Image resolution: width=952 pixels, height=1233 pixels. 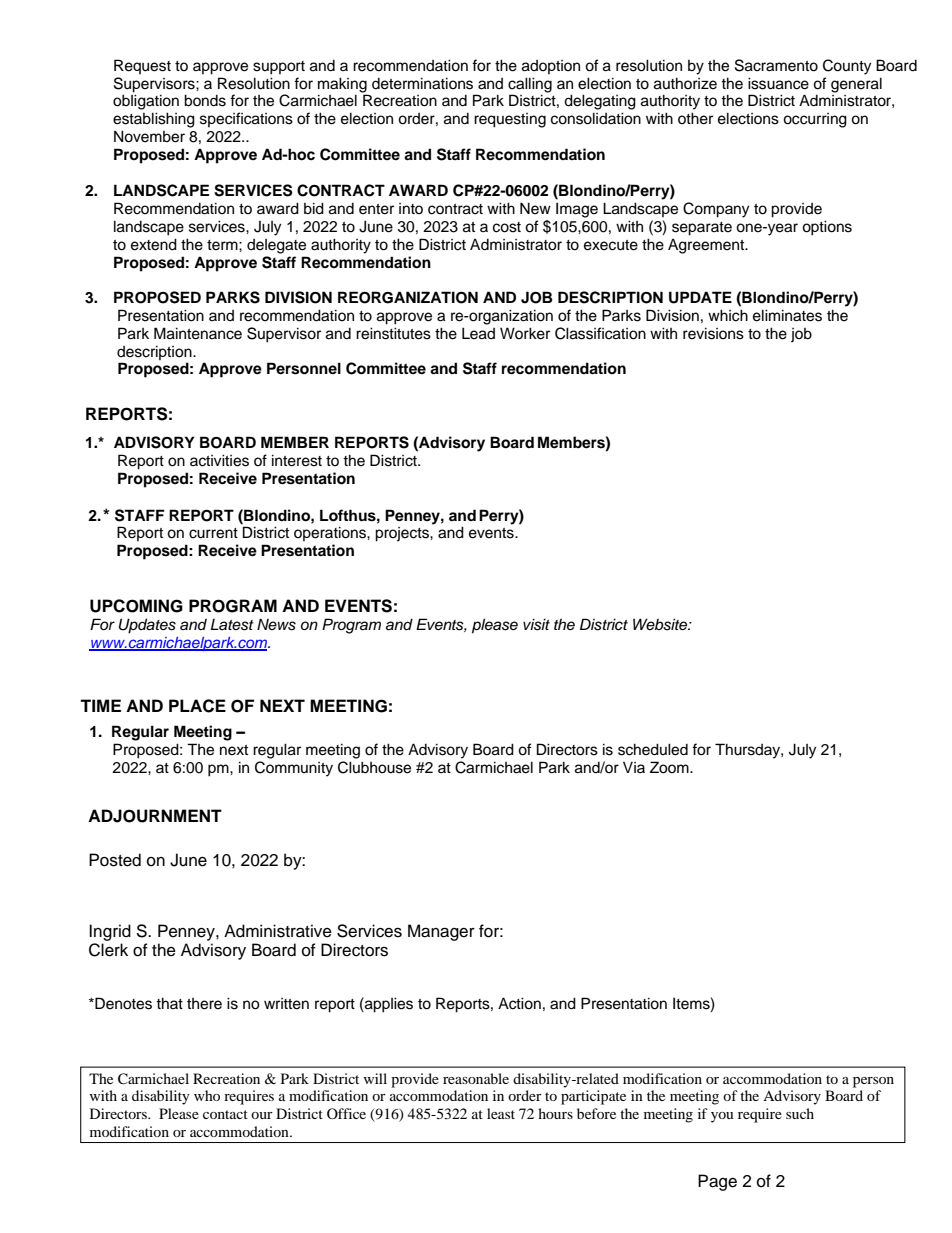 What do you see at coordinates (225, 1114) in the document?
I see `contact` at bounding box center [225, 1114].
